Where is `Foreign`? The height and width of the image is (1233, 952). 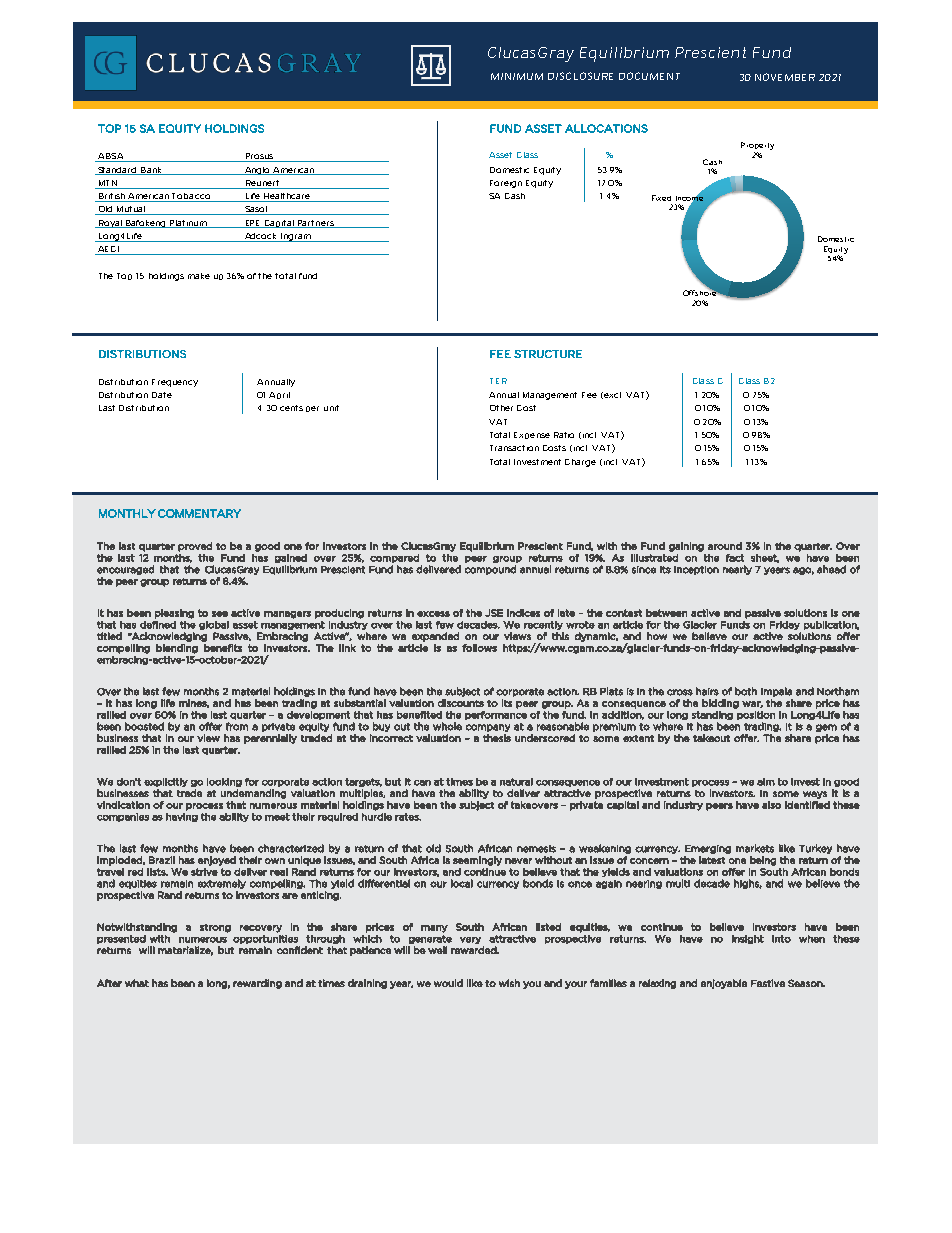 Foreign is located at coordinates (506, 184).
